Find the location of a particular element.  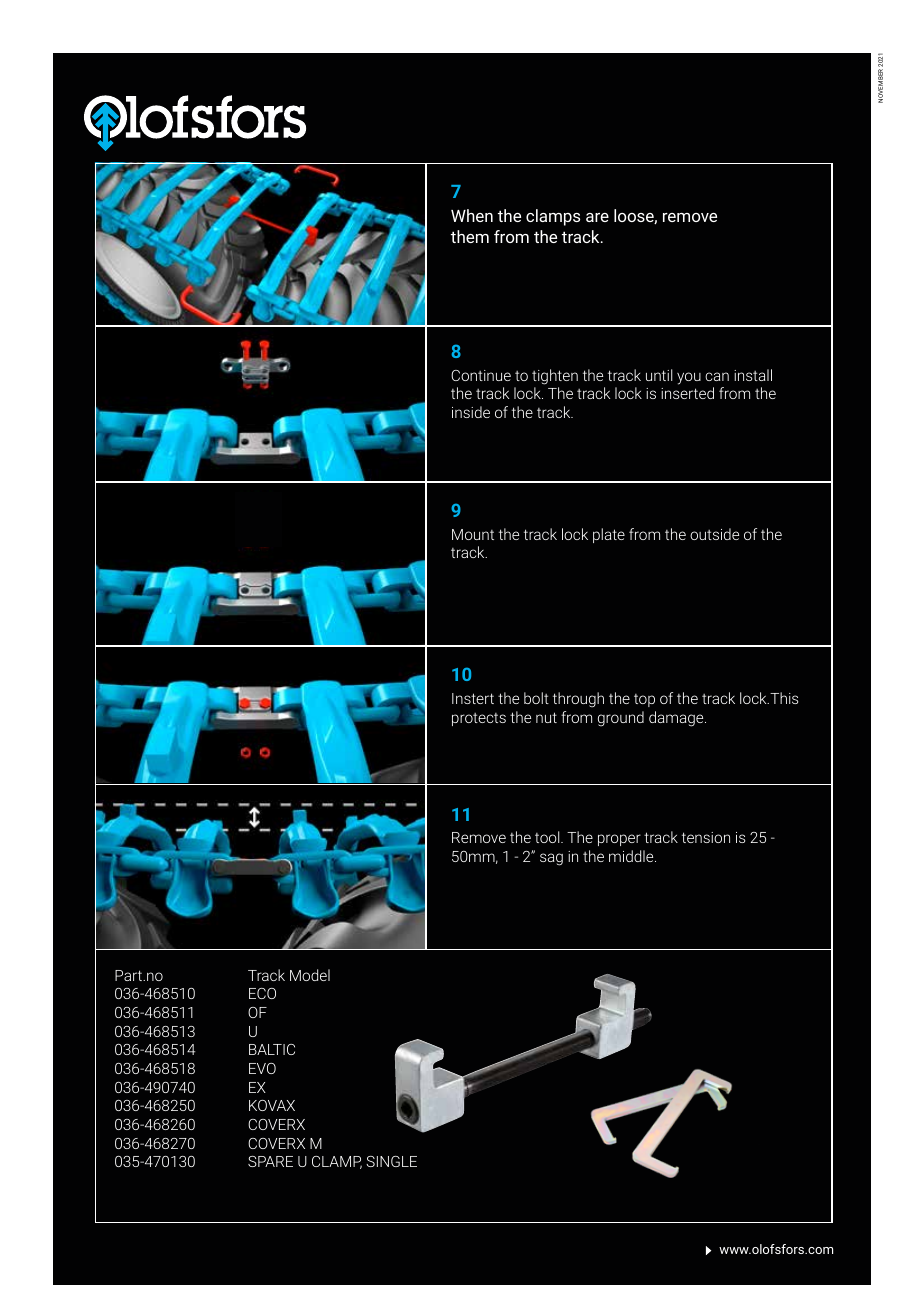

When is located at coordinates (472, 215).
